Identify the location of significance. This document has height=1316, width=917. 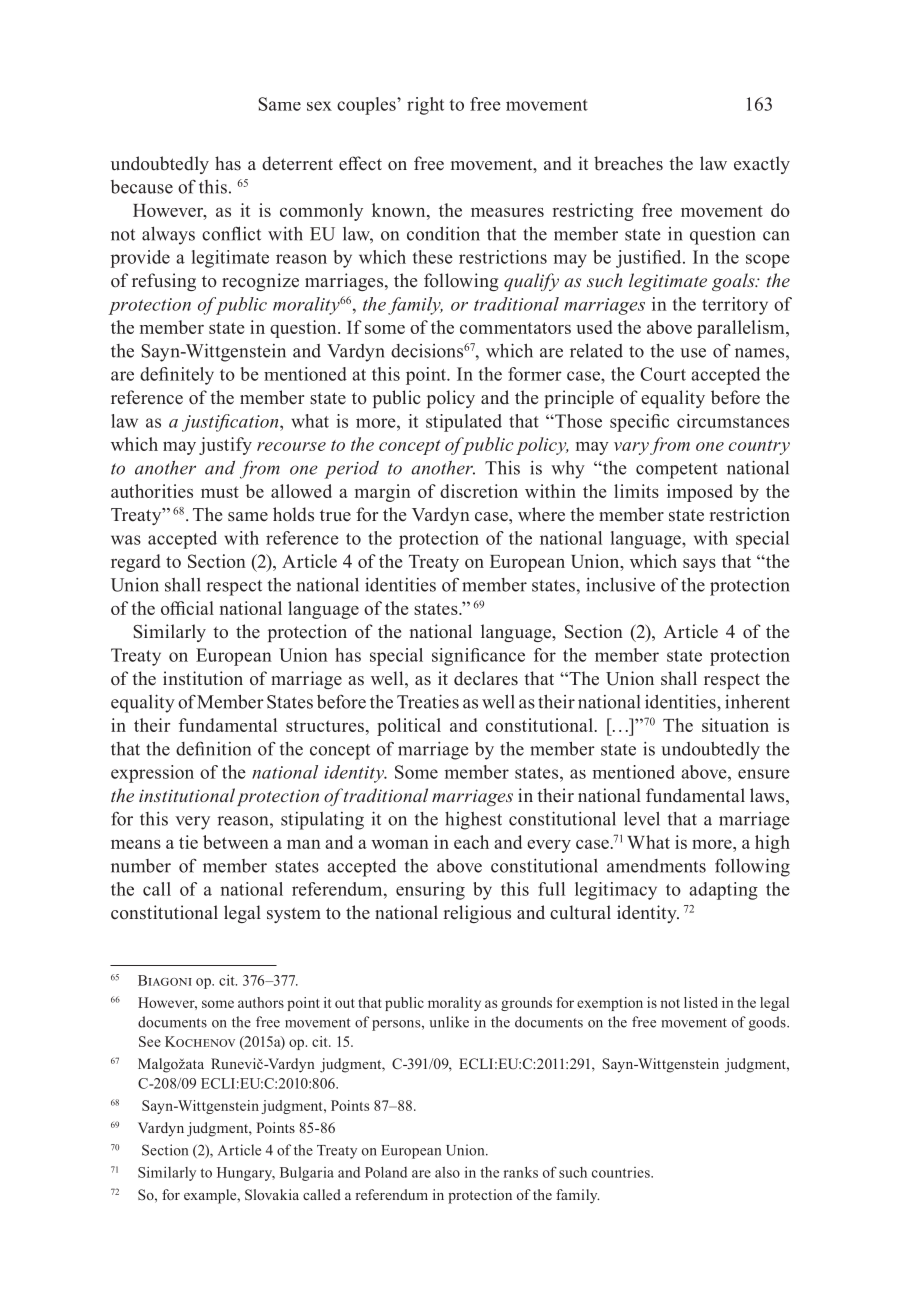
(478, 657).
